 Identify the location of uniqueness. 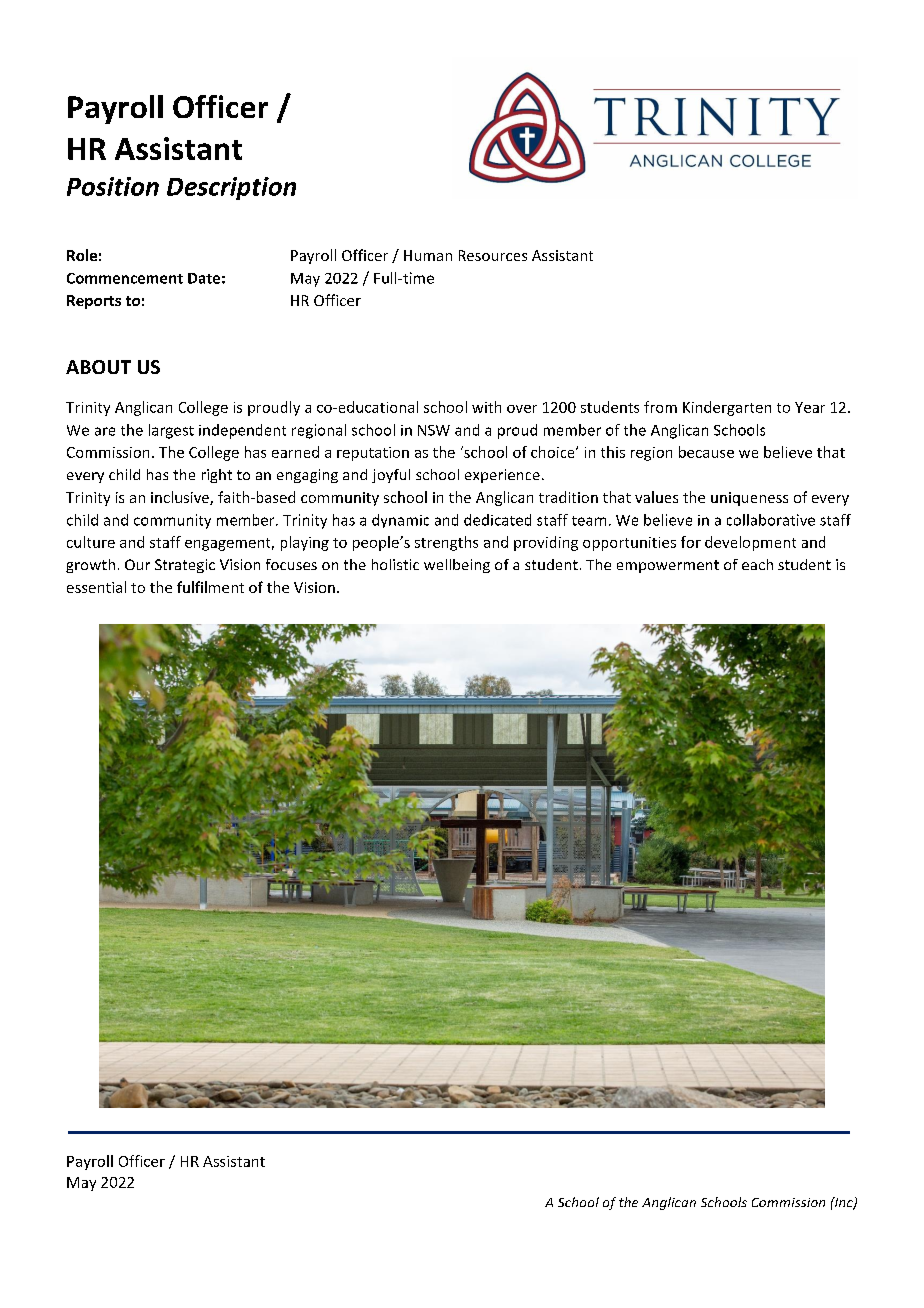
(749, 499).
